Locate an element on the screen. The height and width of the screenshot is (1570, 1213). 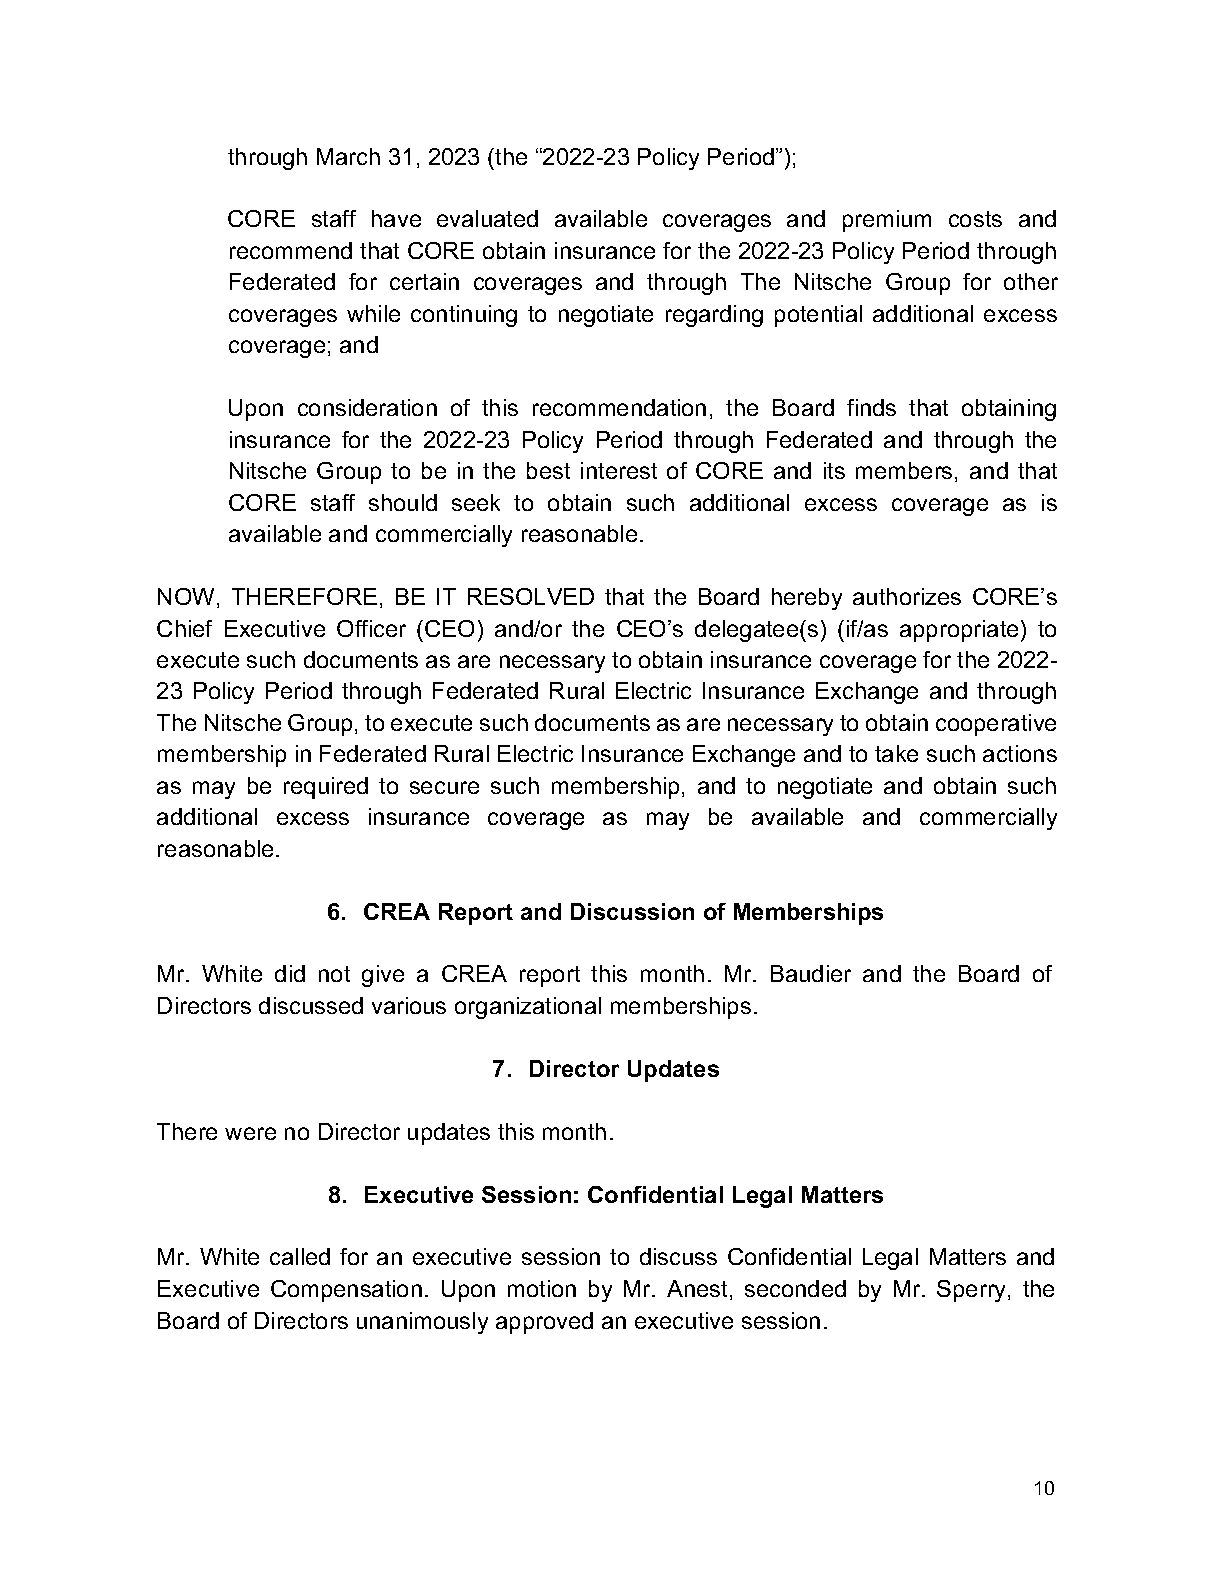
evaluated is located at coordinates (487, 218).
